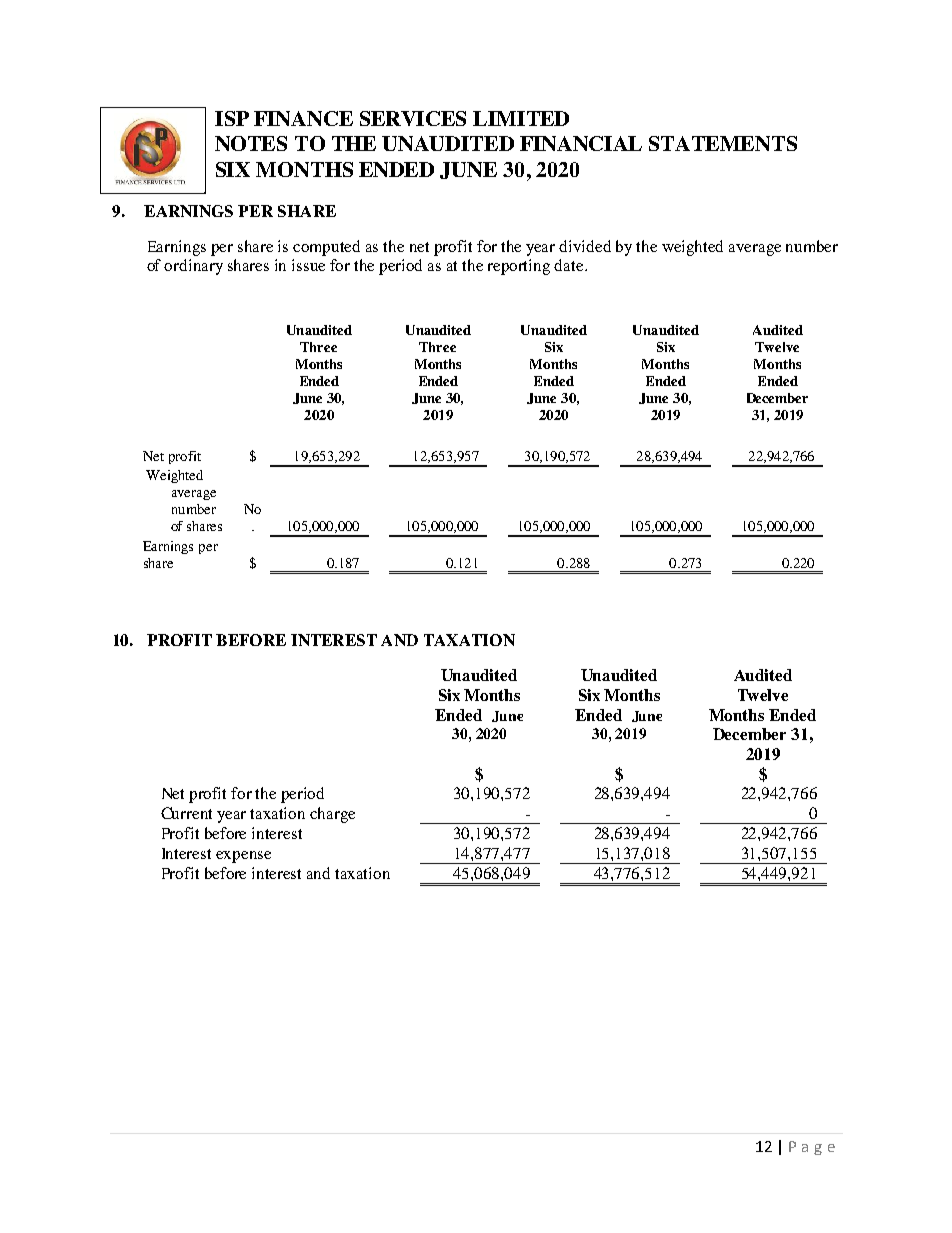 The width and height of the screenshot is (952, 1233). Describe the element at coordinates (413, 118) in the screenshot. I see `SERVICES` at that location.
